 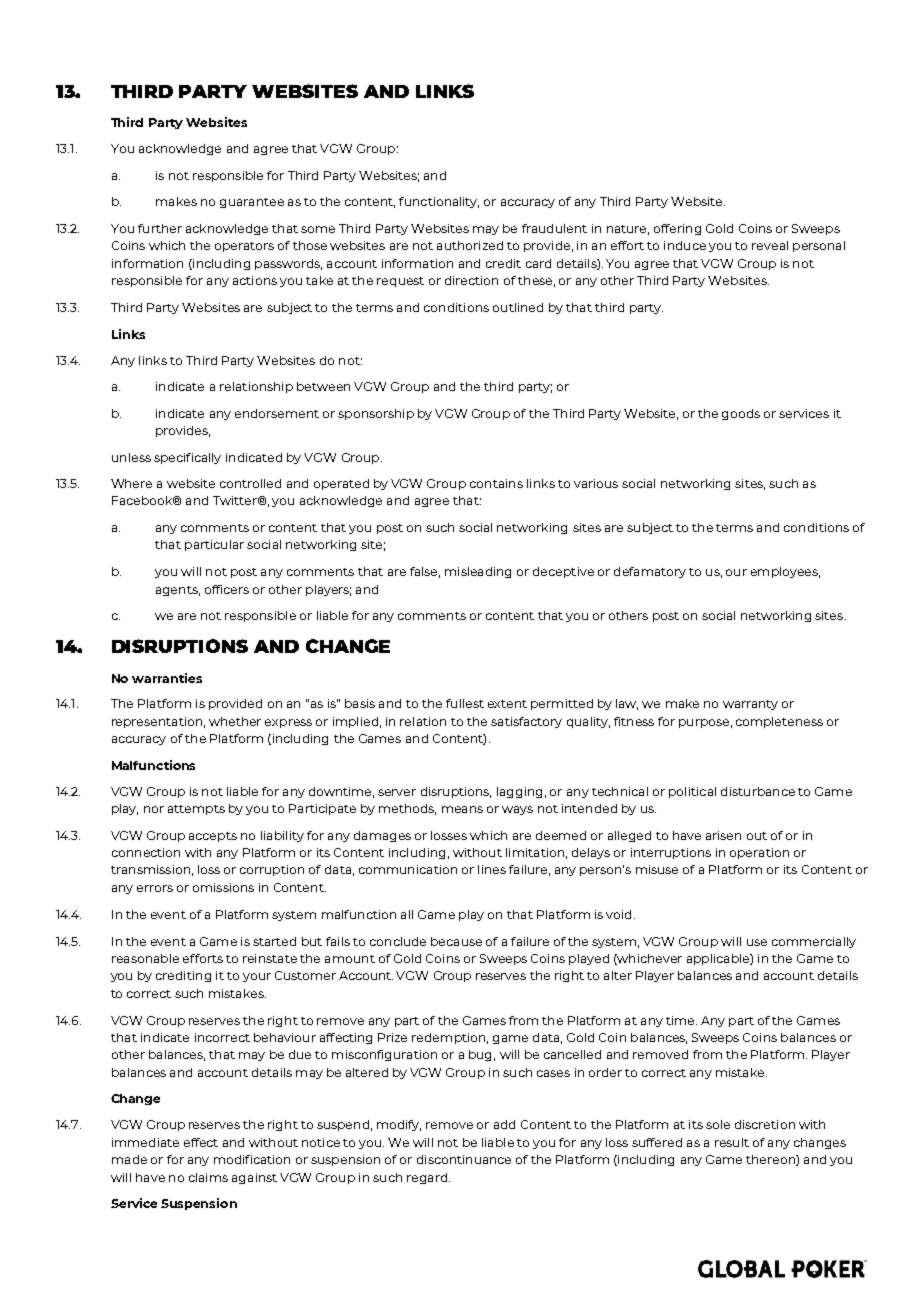 I want to click on fullest, so click(x=465, y=703).
